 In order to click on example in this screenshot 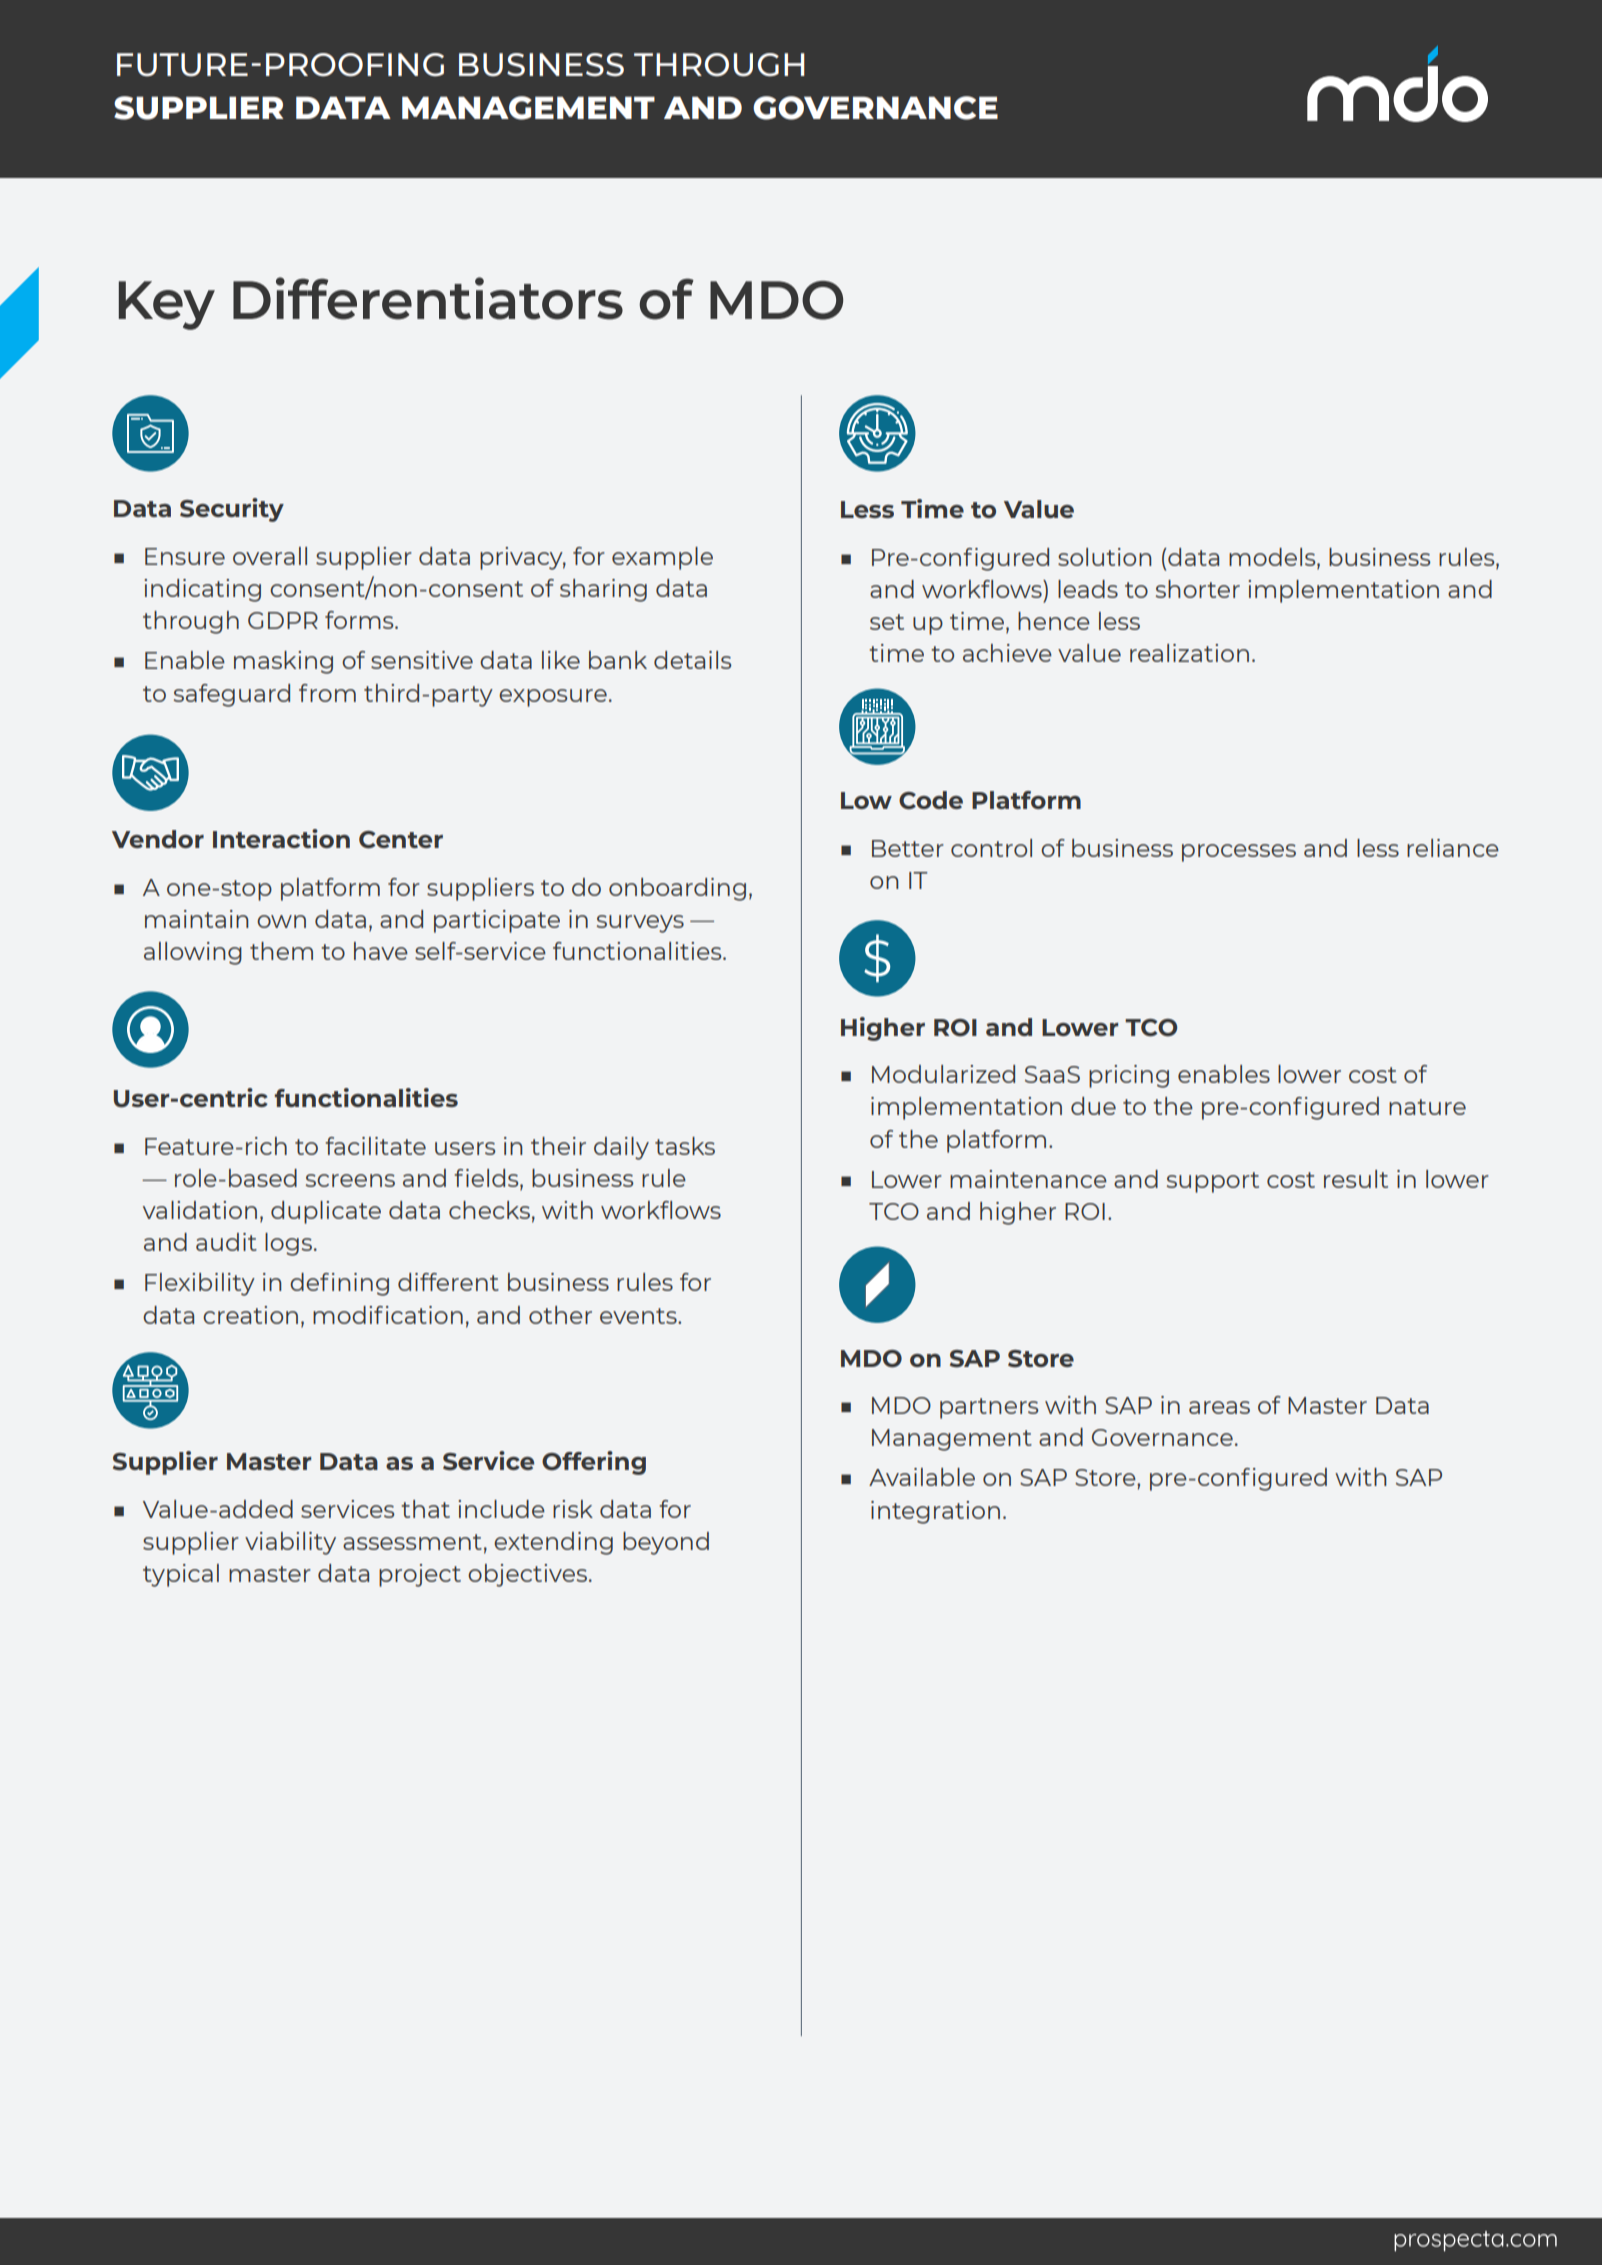, I will do `click(662, 558)`.
